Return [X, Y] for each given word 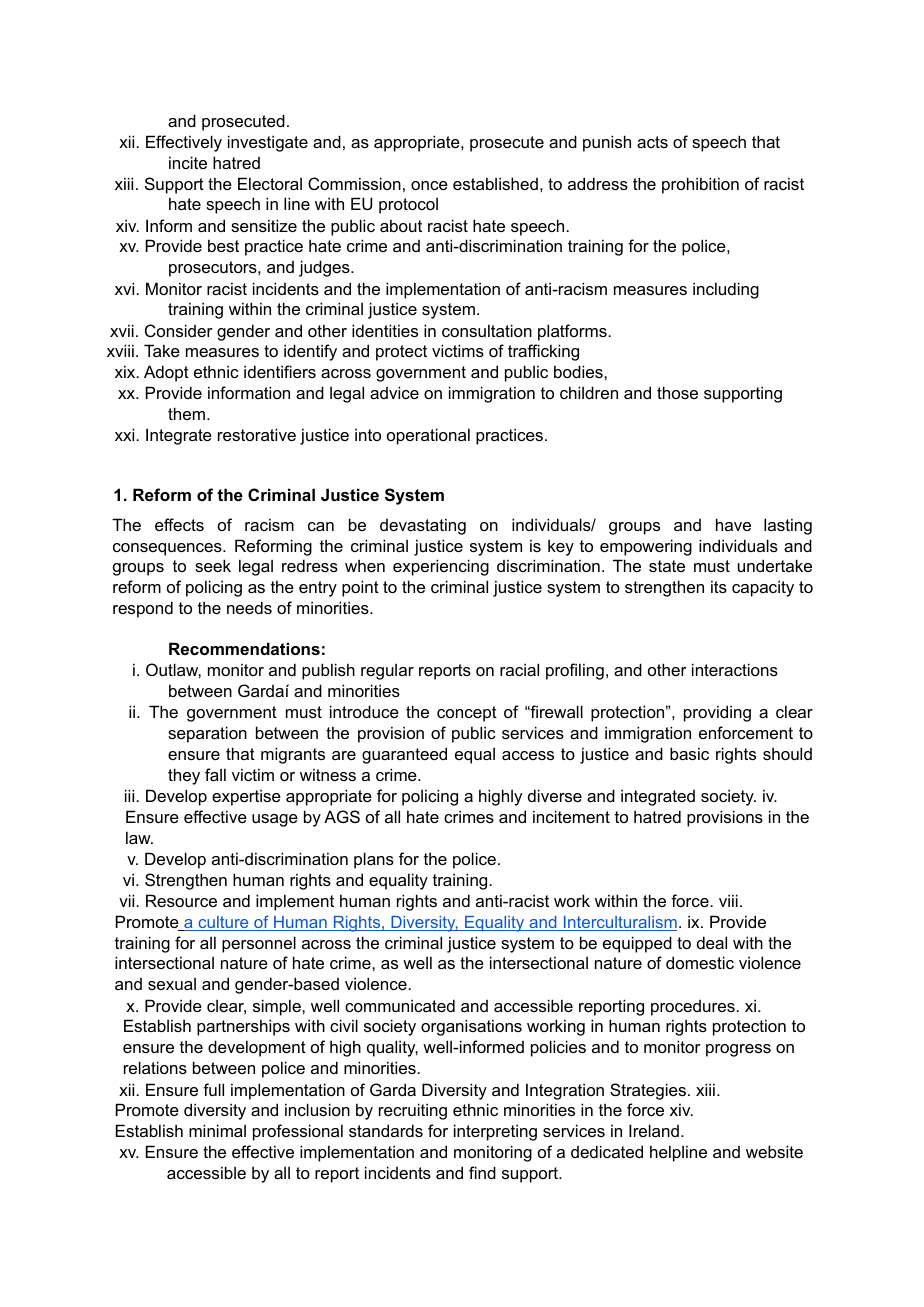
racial [519, 669]
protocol [408, 206]
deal [712, 942]
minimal [217, 1130]
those [677, 392]
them [186, 413]
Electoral [270, 183]
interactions [735, 669]
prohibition [700, 185]
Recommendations [244, 648]
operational [428, 436]
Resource [181, 900]
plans [374, 860]
